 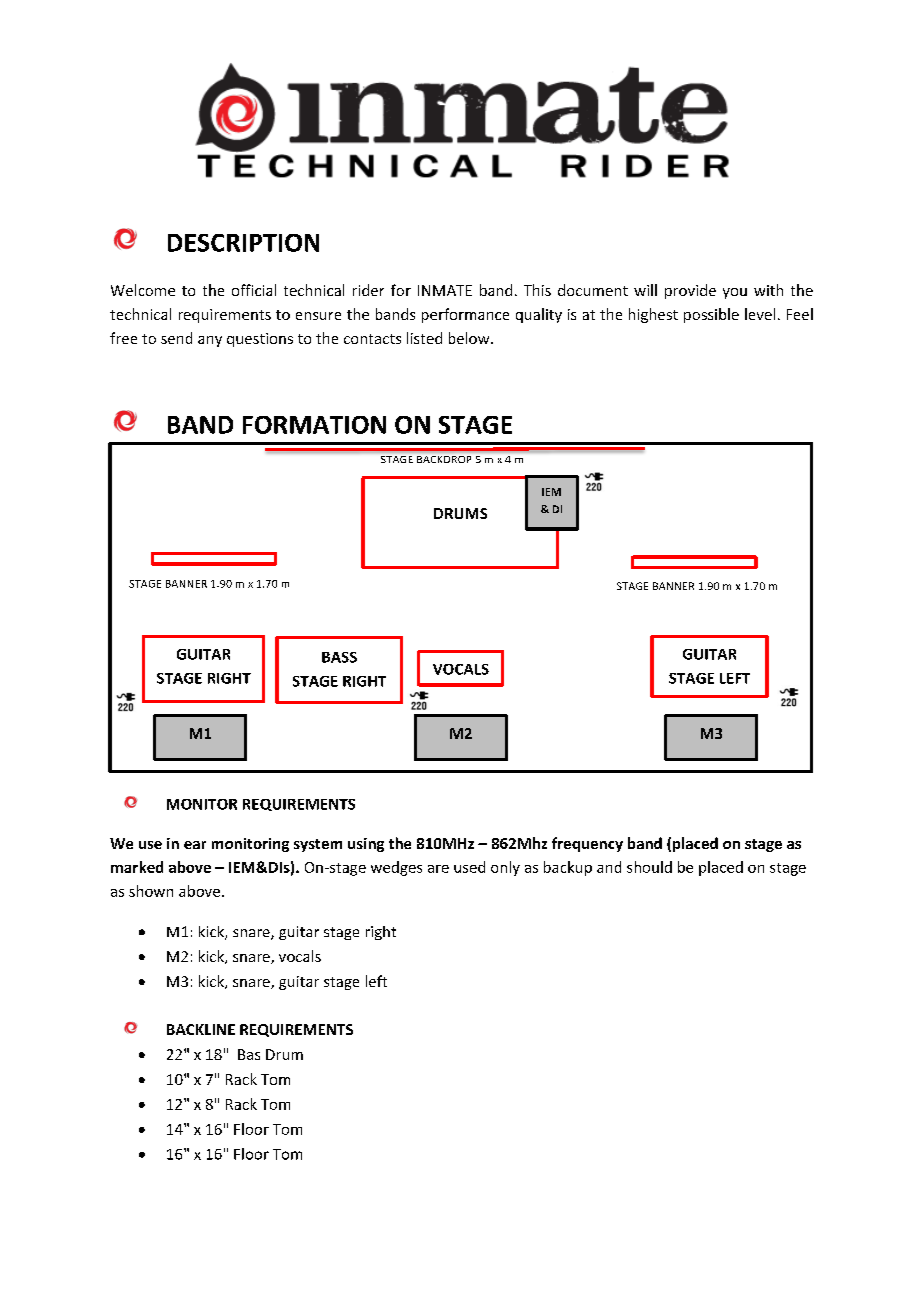 I want to click on DESCRIPTION, so click(x=243, y=243).
